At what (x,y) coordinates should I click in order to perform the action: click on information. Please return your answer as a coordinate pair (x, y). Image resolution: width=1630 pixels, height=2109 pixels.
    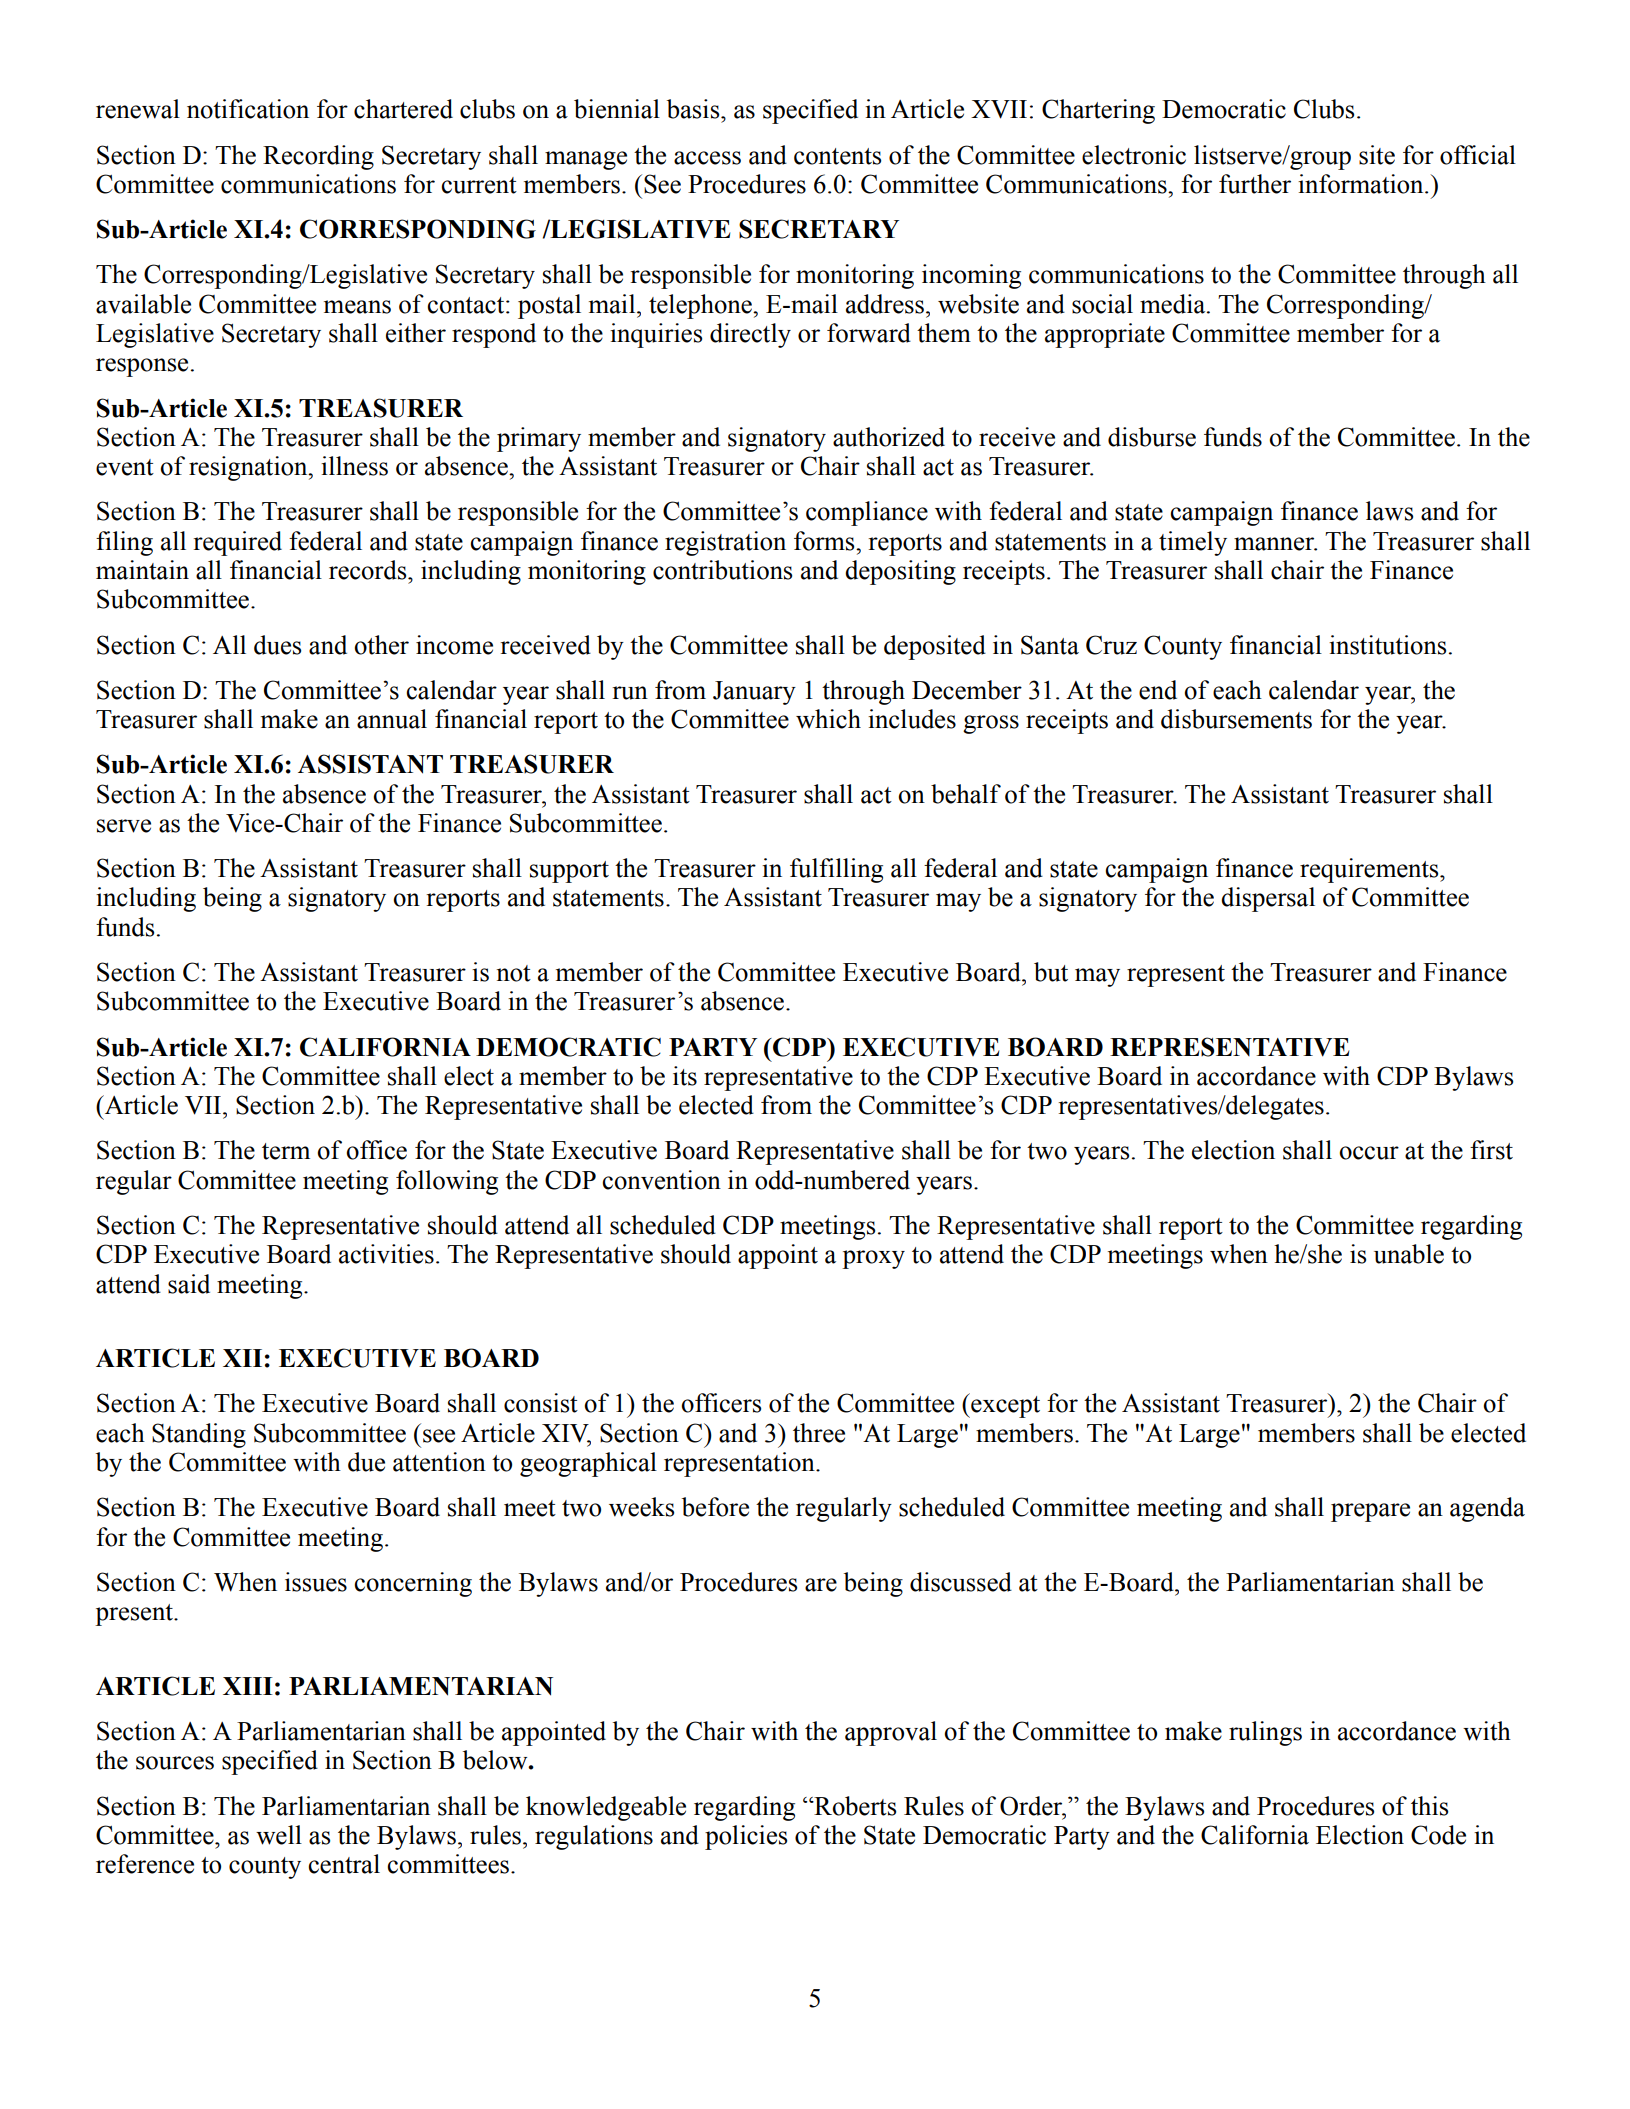
    Looking at the image, I should click on (1362, 184).
